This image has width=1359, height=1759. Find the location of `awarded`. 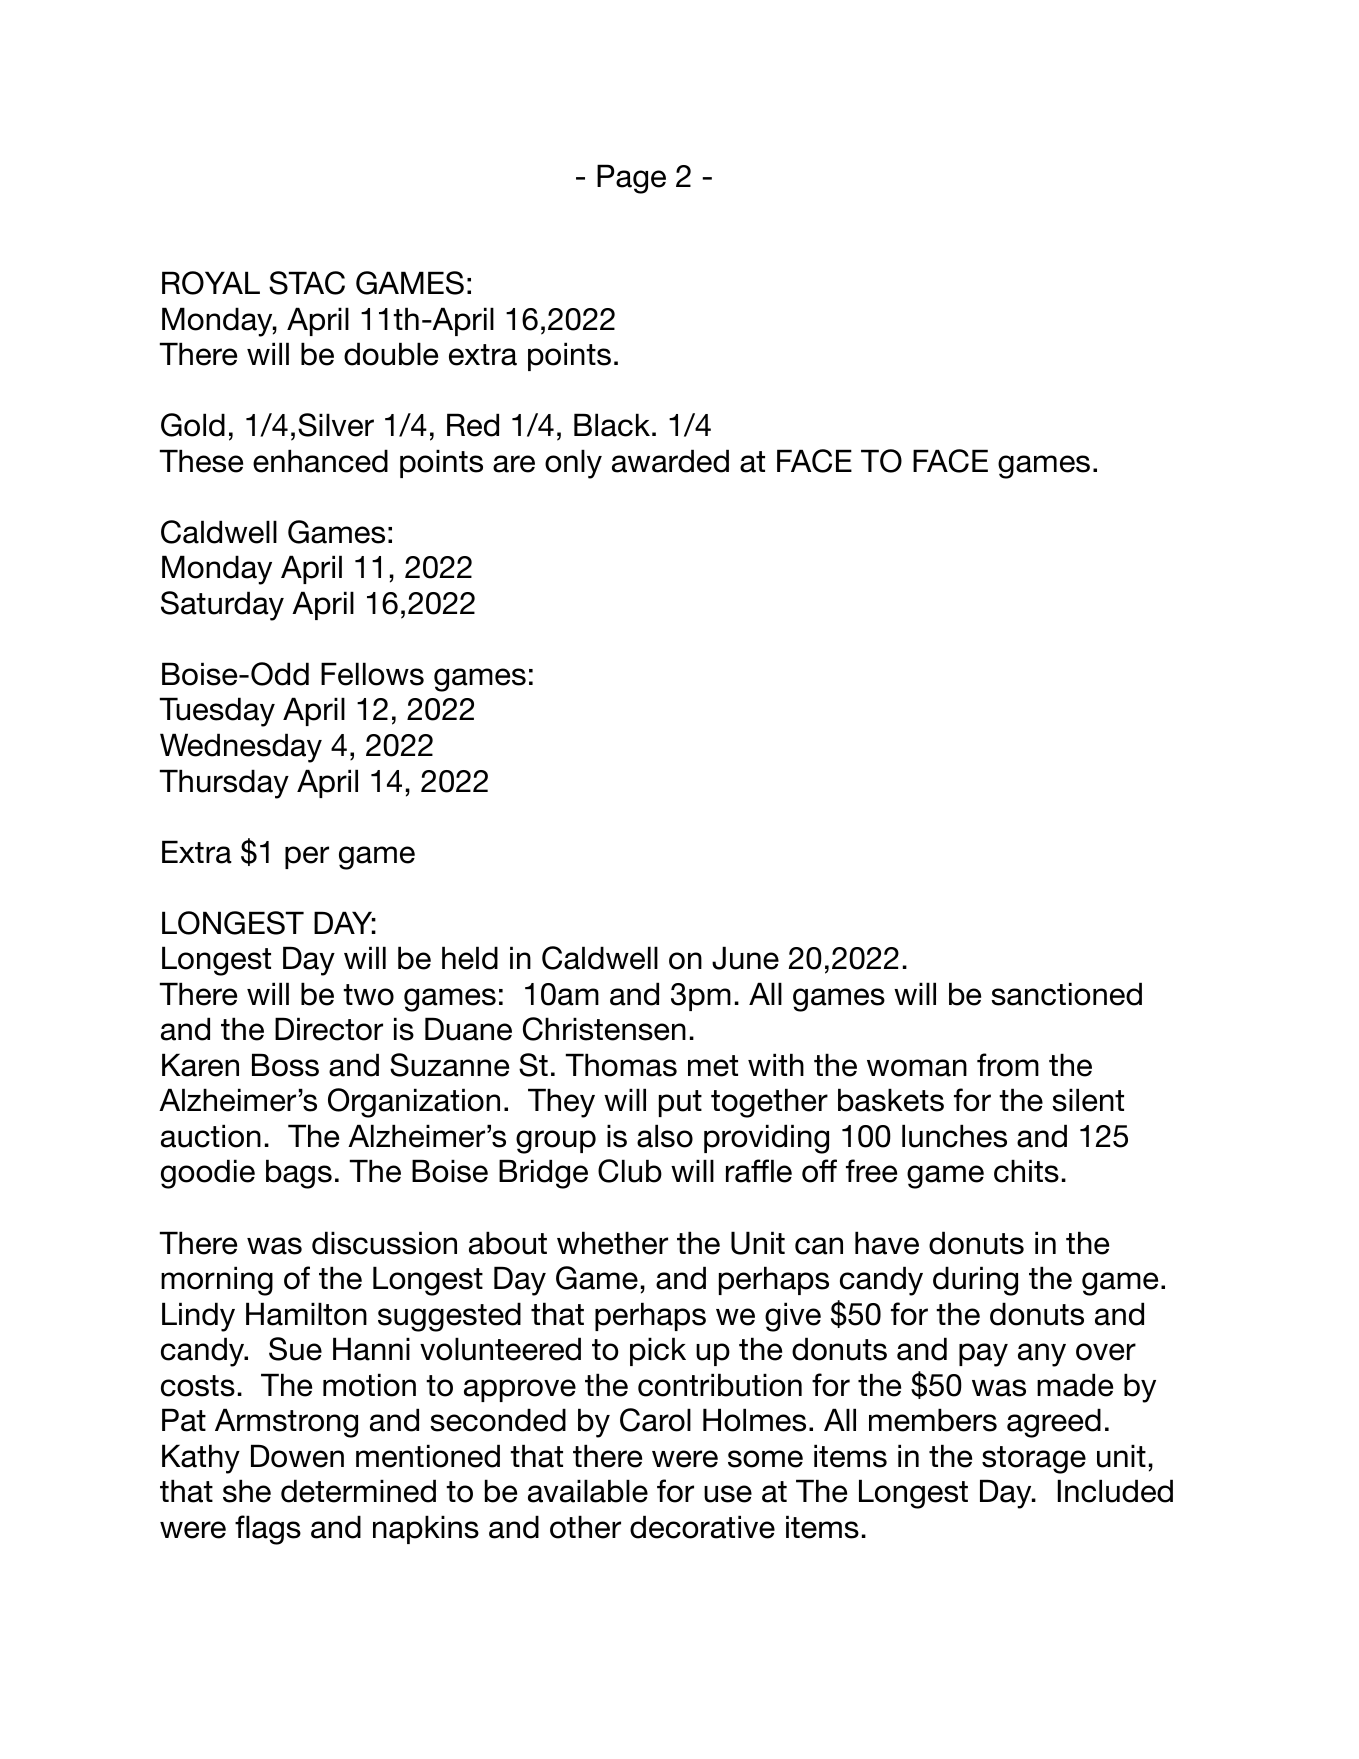

awarded is located at coordinates (670, 461).
